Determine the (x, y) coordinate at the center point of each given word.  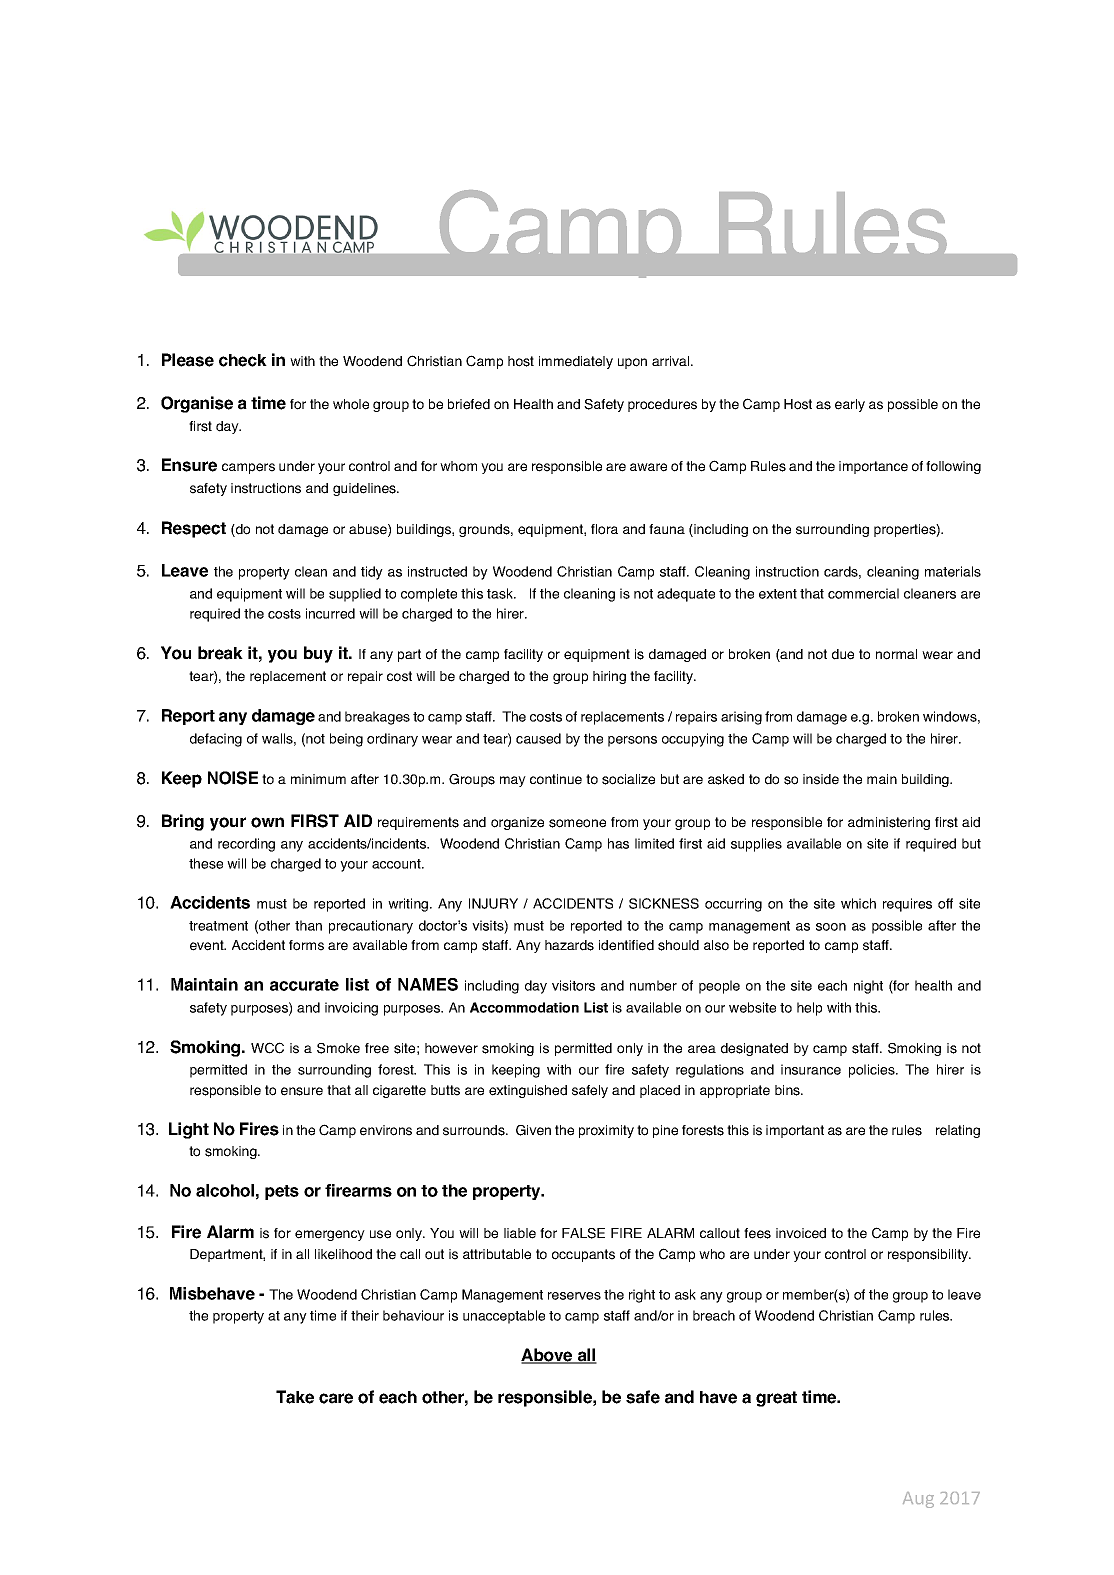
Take (295, 1397)
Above (548, 1356)
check (243, 360)
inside (821, 779)
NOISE (233, 778)
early (850, 405)
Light (189, 1130)
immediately (576, 362)
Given (533, 1130)
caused (538, 738)
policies (873, 1071)
